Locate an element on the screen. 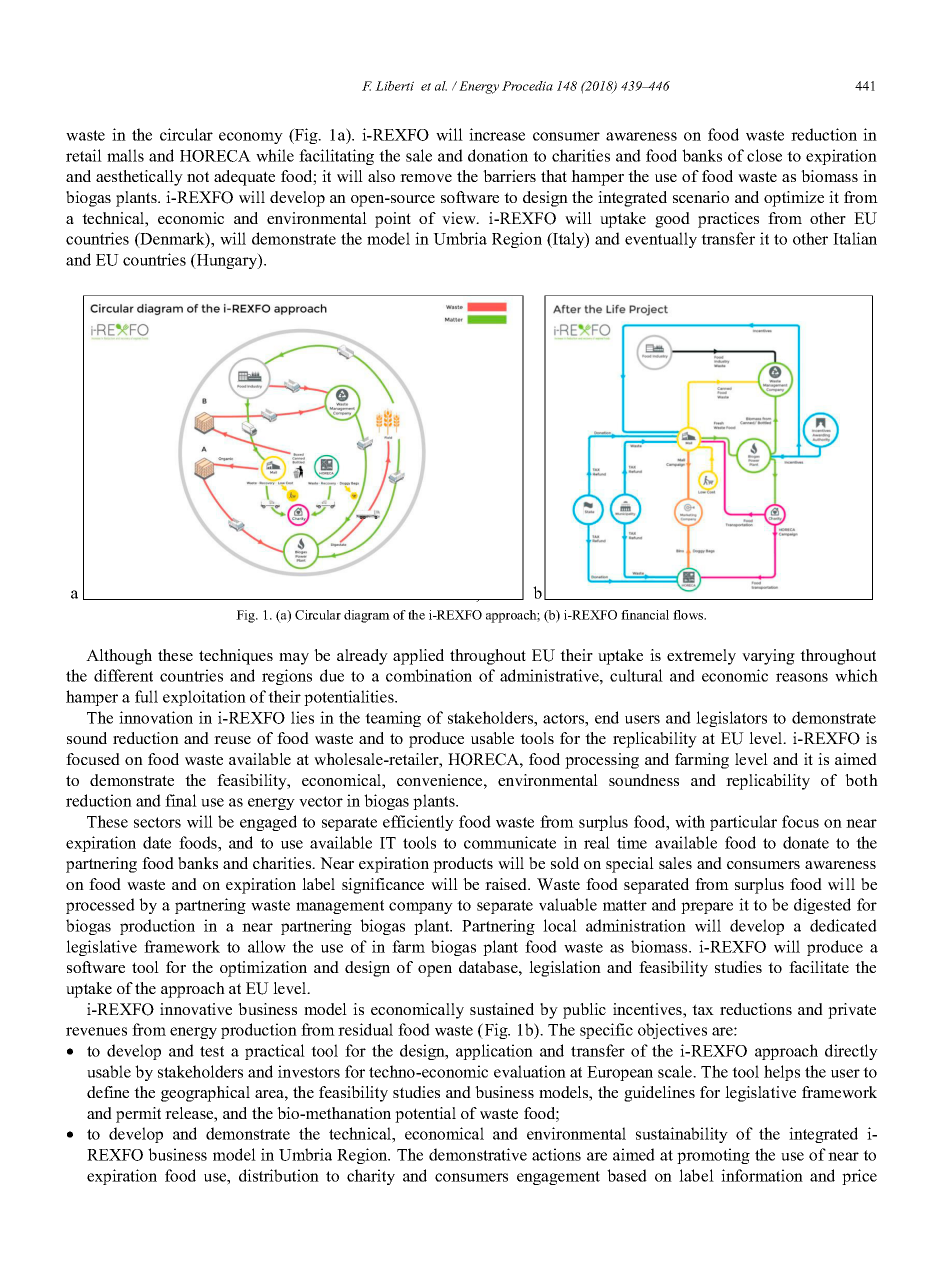  flows is located at coordinates (689, 615).
